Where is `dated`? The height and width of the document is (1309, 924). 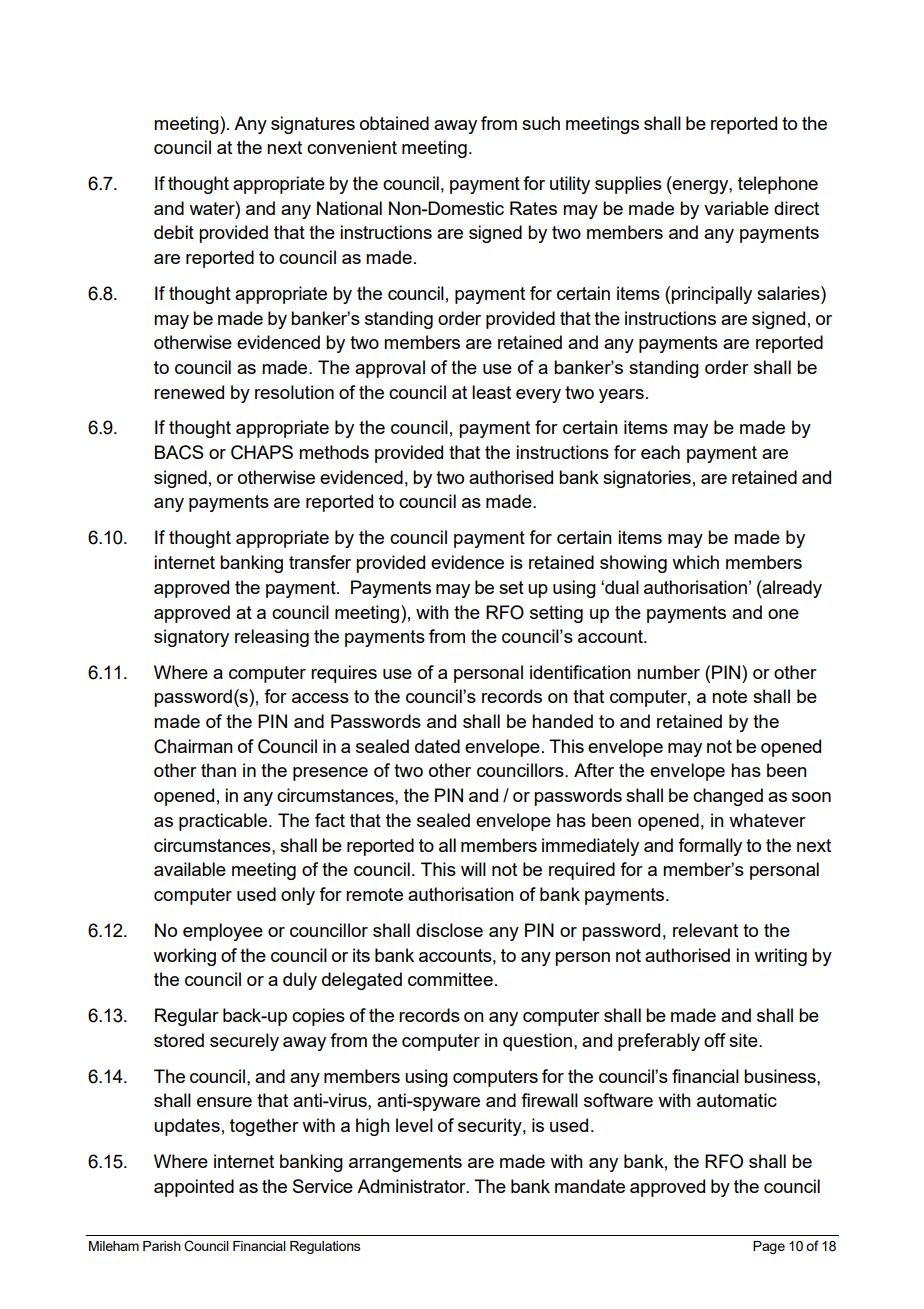
dated is located at coordinates (437, 746).
